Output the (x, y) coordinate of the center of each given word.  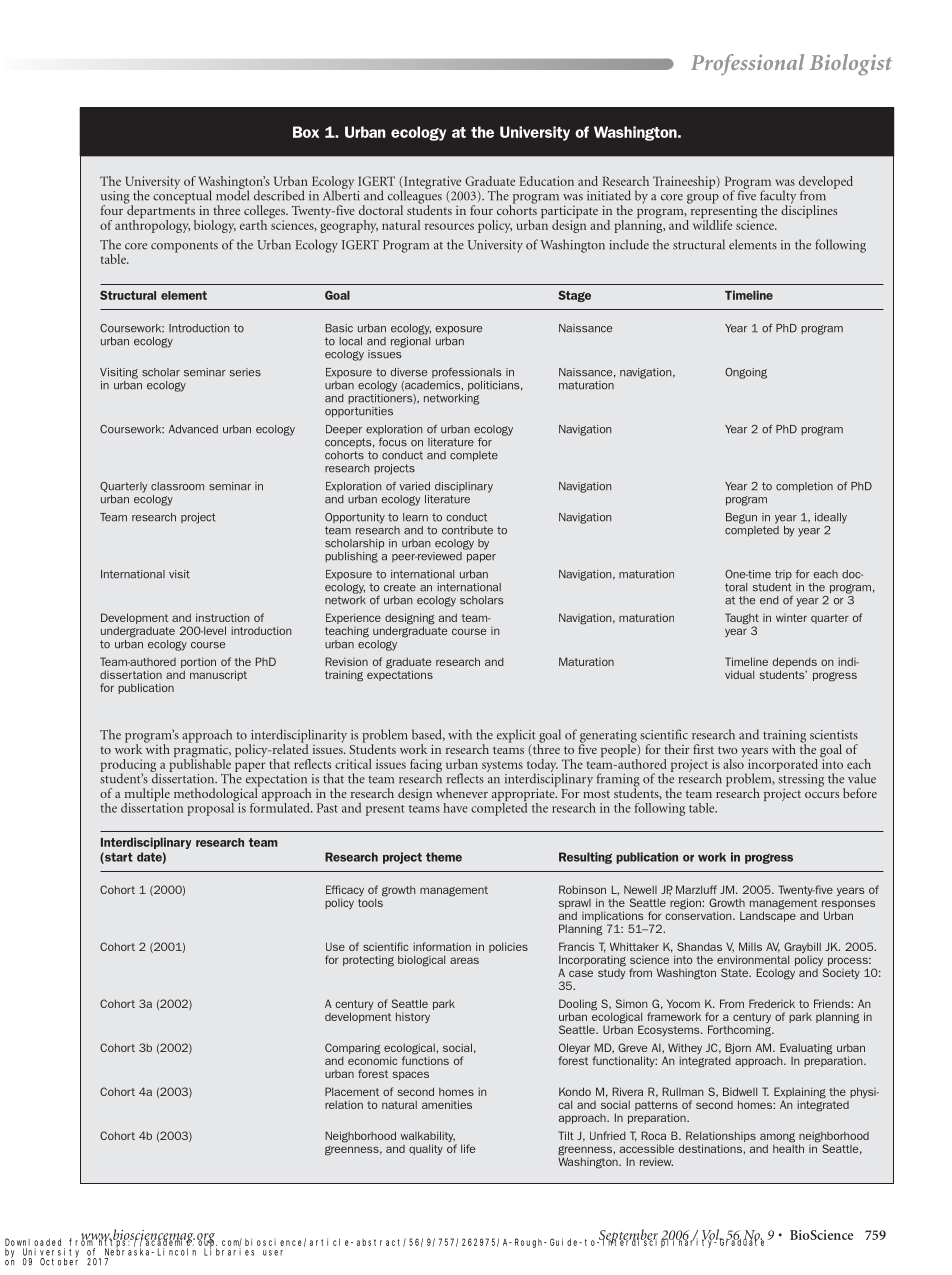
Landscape (768, 915)
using (116, 198)
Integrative (431, 183)
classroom (177, 486)
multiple (147, 796)
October (59, 1261)
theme (444, 857)
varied (414, 486)
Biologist (851, 65)
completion (804, 487)
